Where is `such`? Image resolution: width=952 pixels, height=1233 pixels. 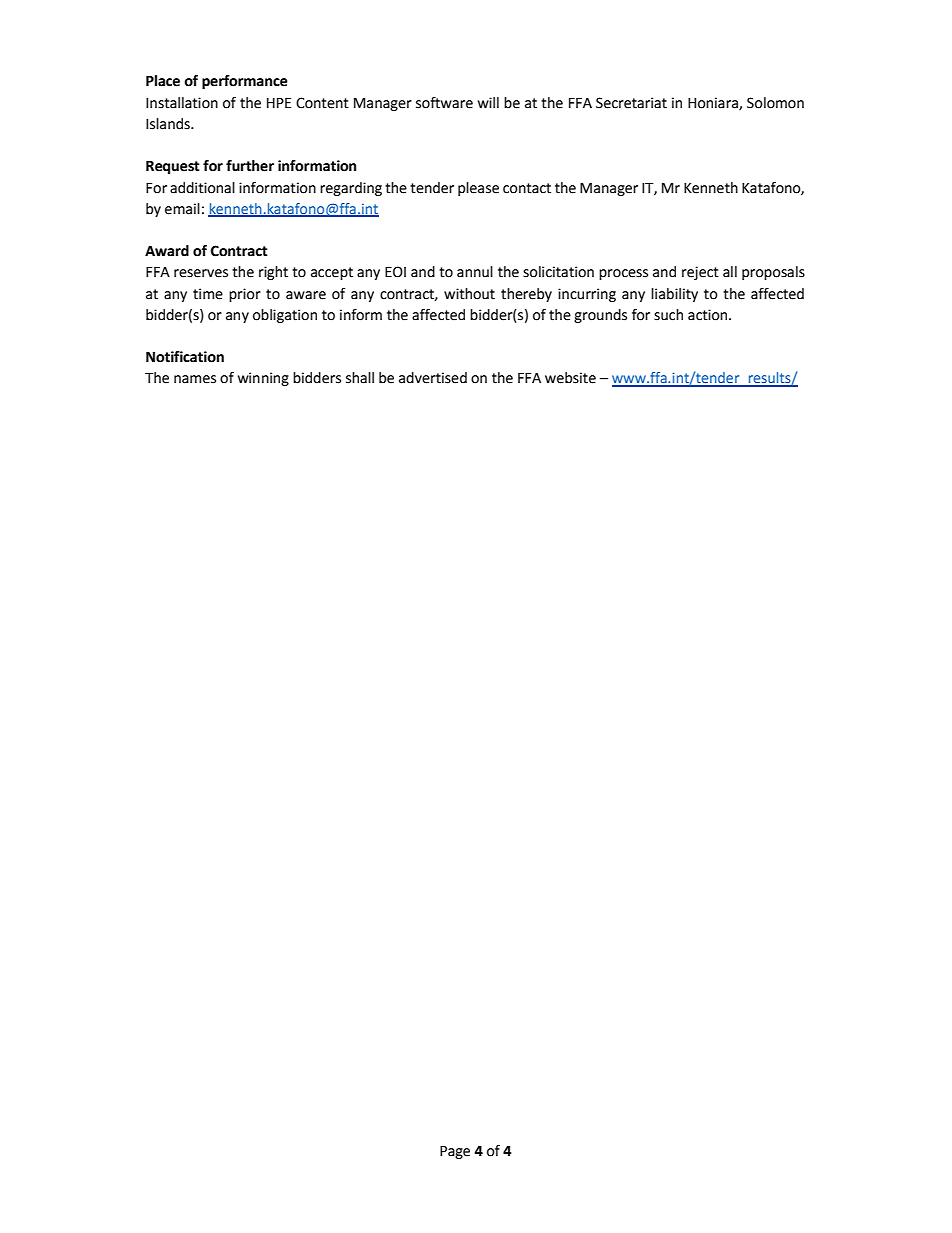
such is located at coordinates (668, 315).
